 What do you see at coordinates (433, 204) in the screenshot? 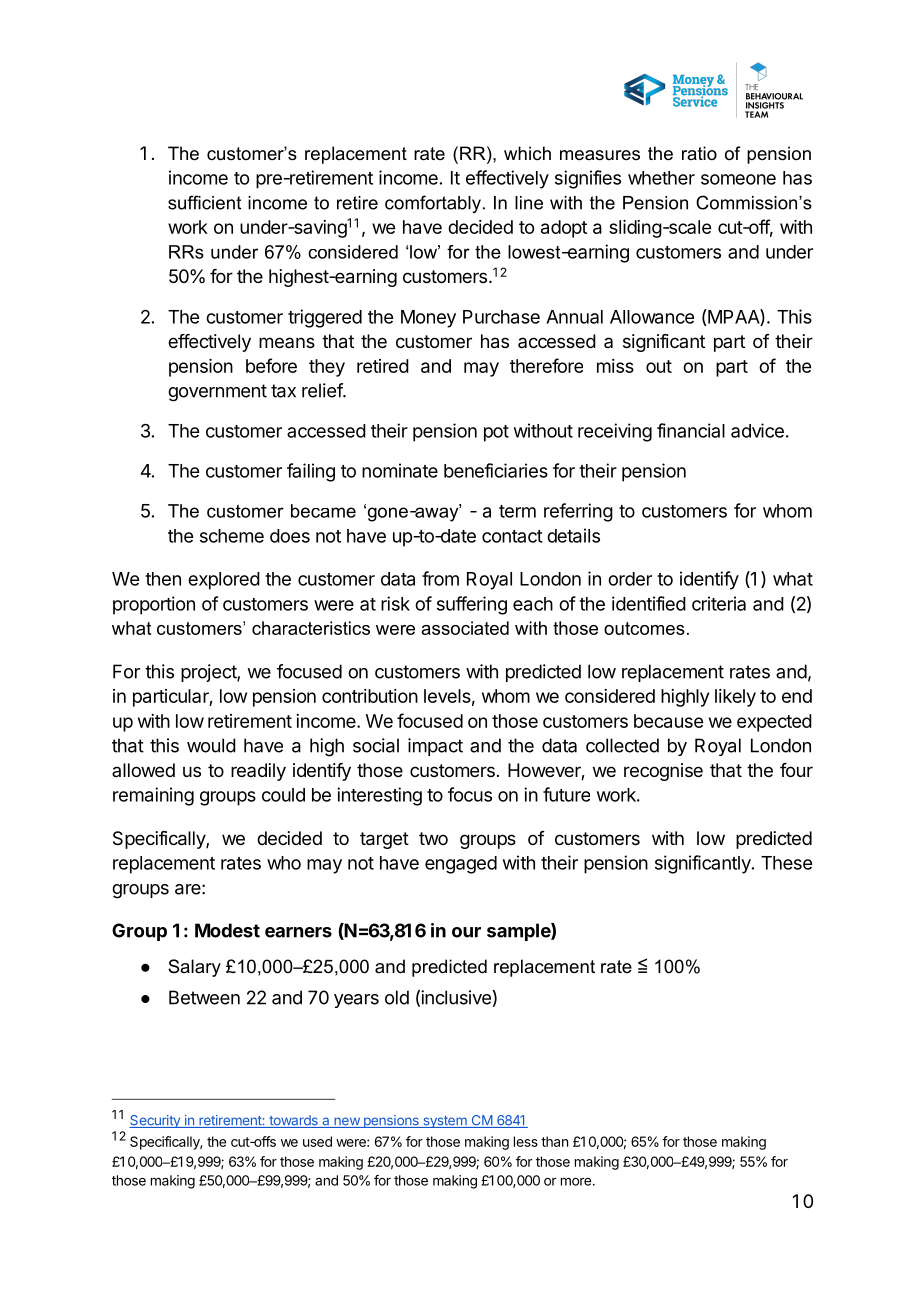
I see `comfortably` at bounding box center [433, 204].
